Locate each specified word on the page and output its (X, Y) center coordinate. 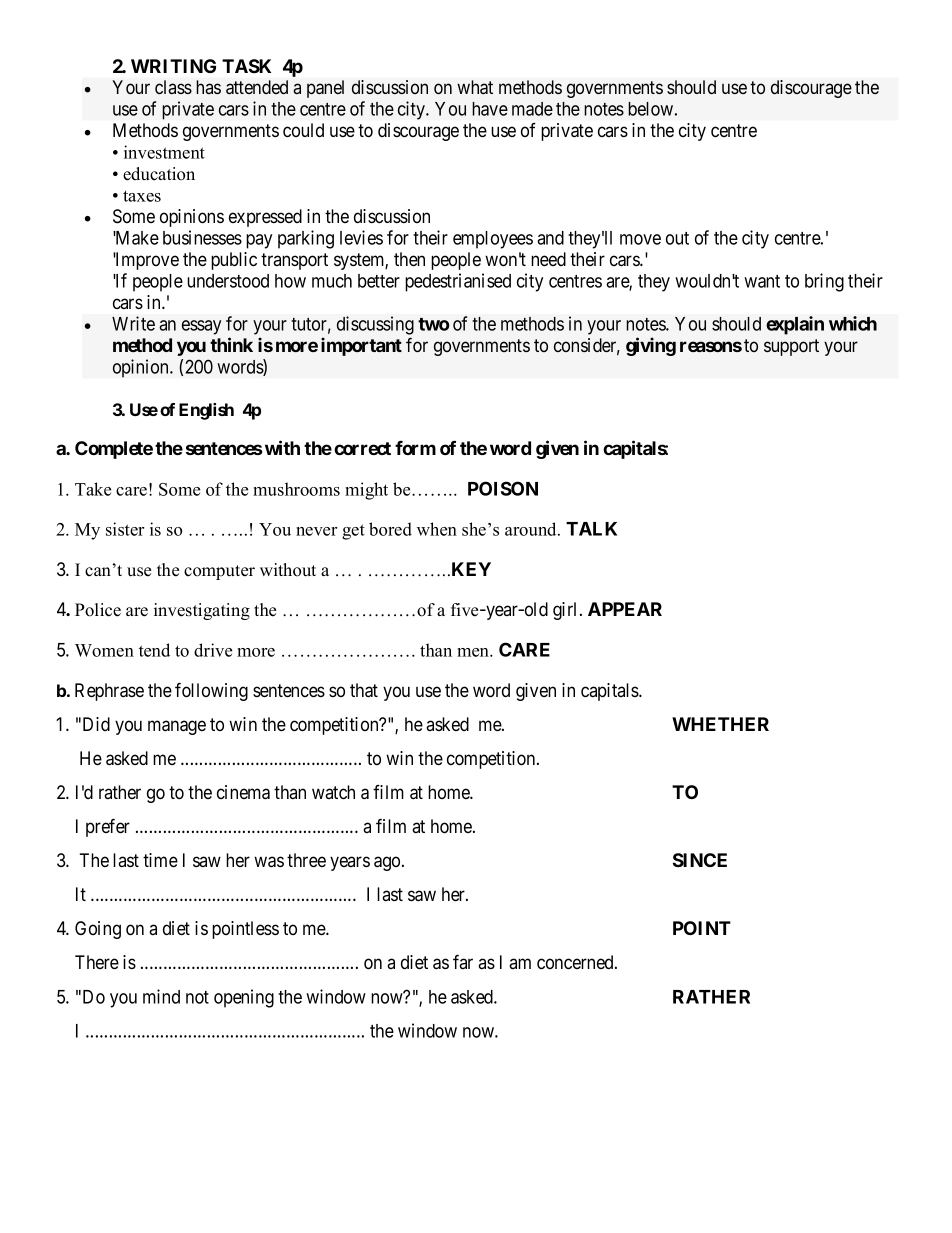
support (791, 347)
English (206, 411)
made (532, 109)
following (211, 691)
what (475, 87)
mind (161, 996)
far (463, 961)
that (364, 690)
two (433, 324)
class (173, 87)
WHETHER (720, 724)
